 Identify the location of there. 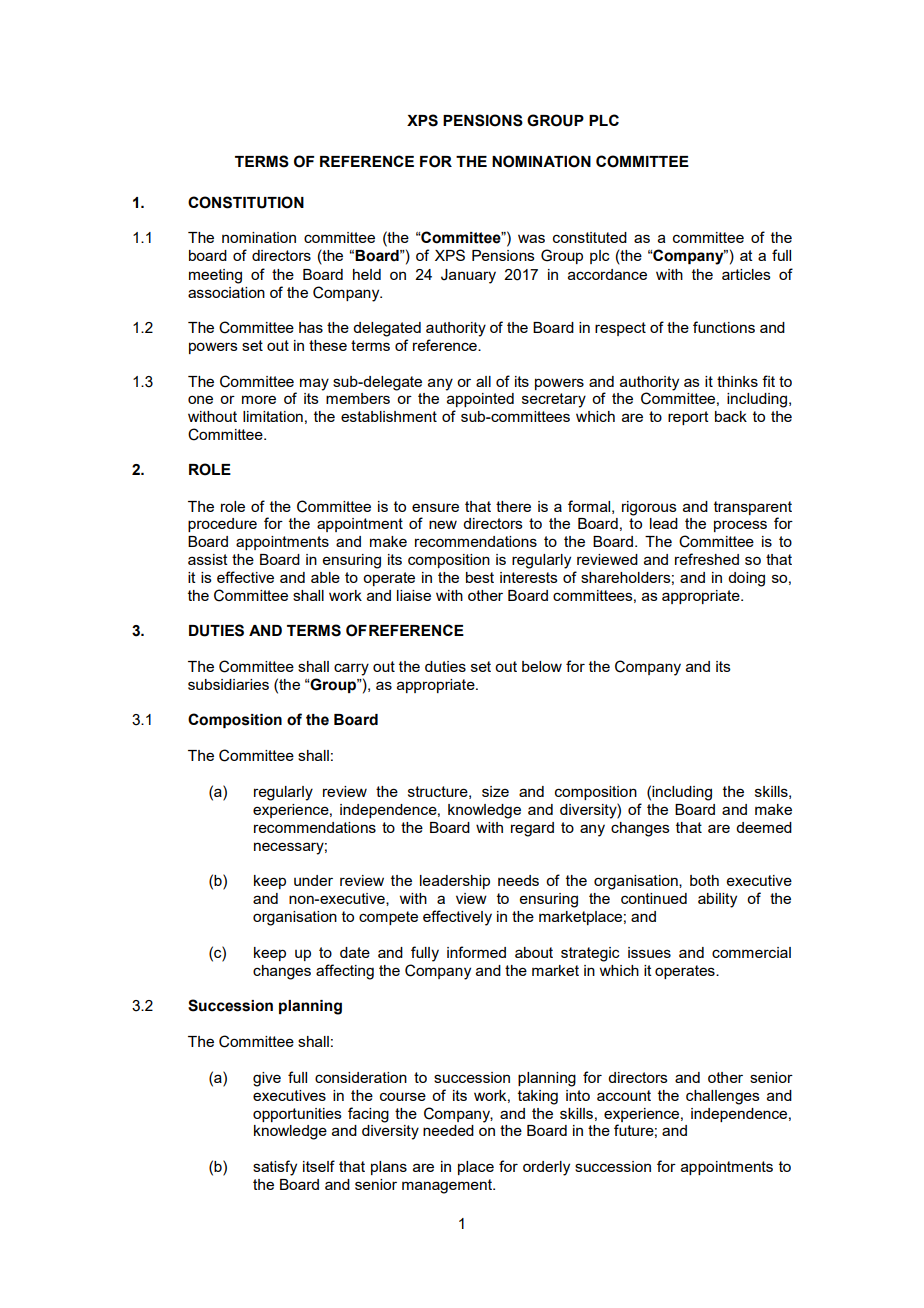
(513, 506).
